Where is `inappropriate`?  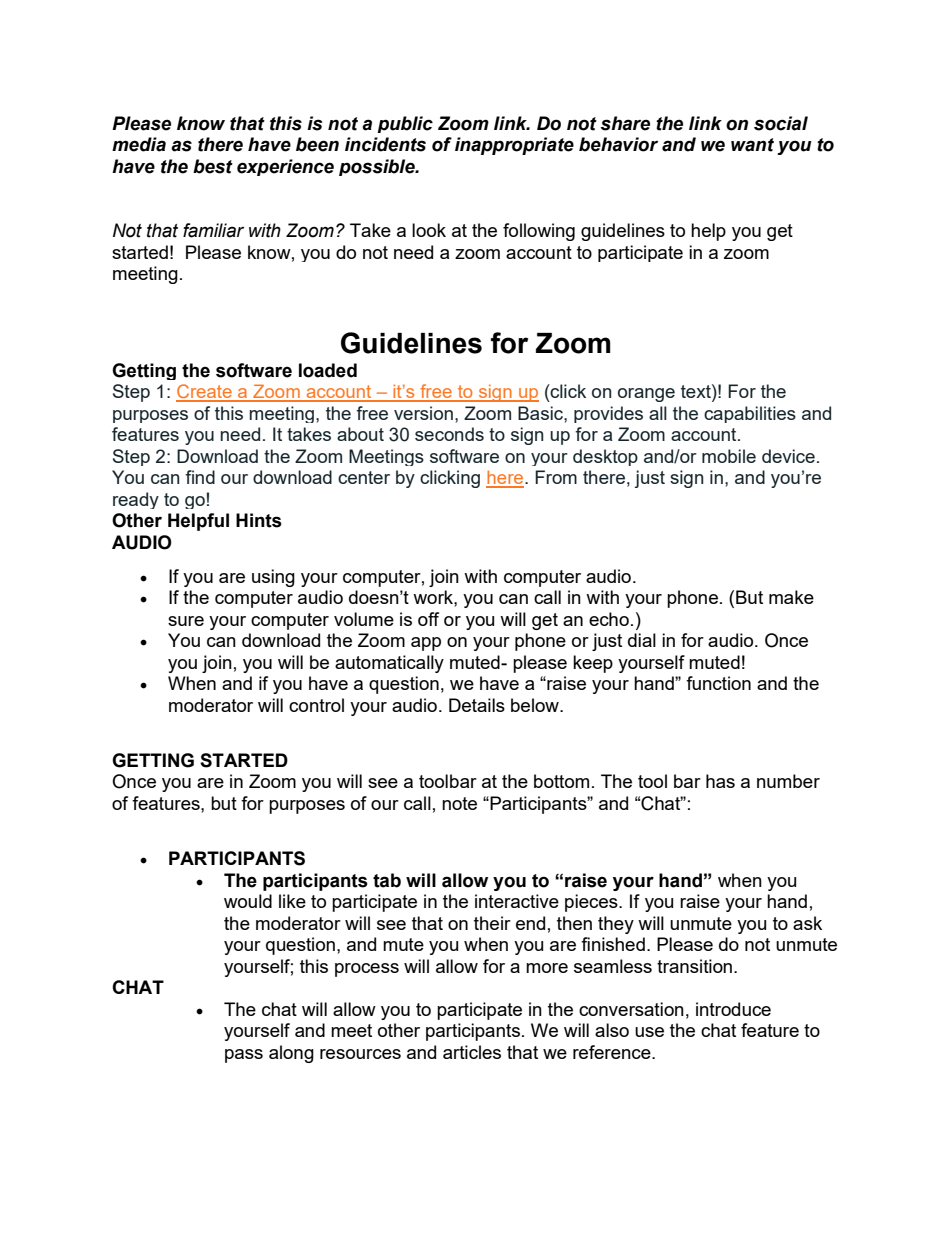
inappropriate is located at coordinates (514, 146).
